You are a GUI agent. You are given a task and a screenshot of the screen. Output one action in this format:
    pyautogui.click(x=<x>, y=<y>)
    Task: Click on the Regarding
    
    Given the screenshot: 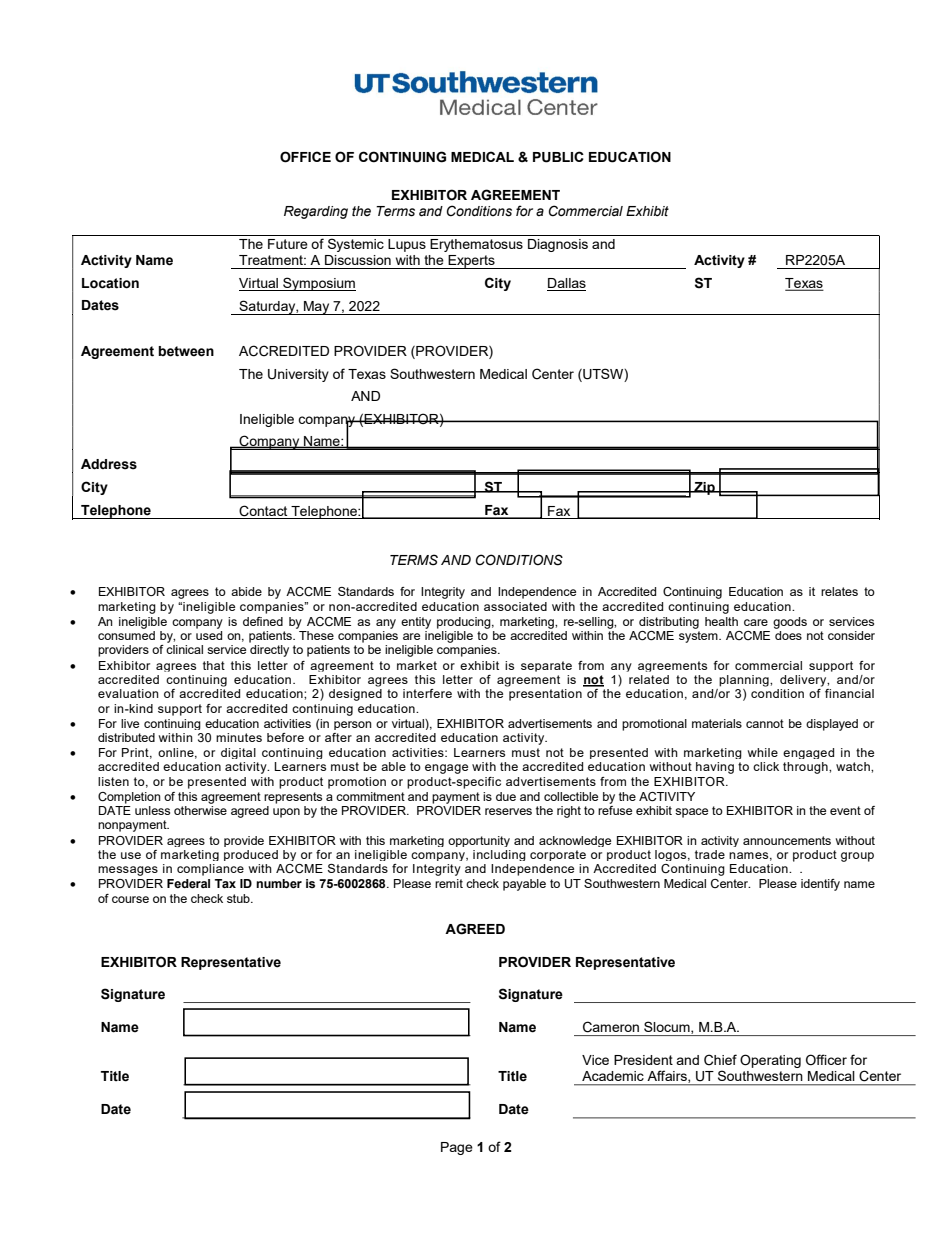 What is the action you would take?
    pyautogui.click(x=316, y=212)
